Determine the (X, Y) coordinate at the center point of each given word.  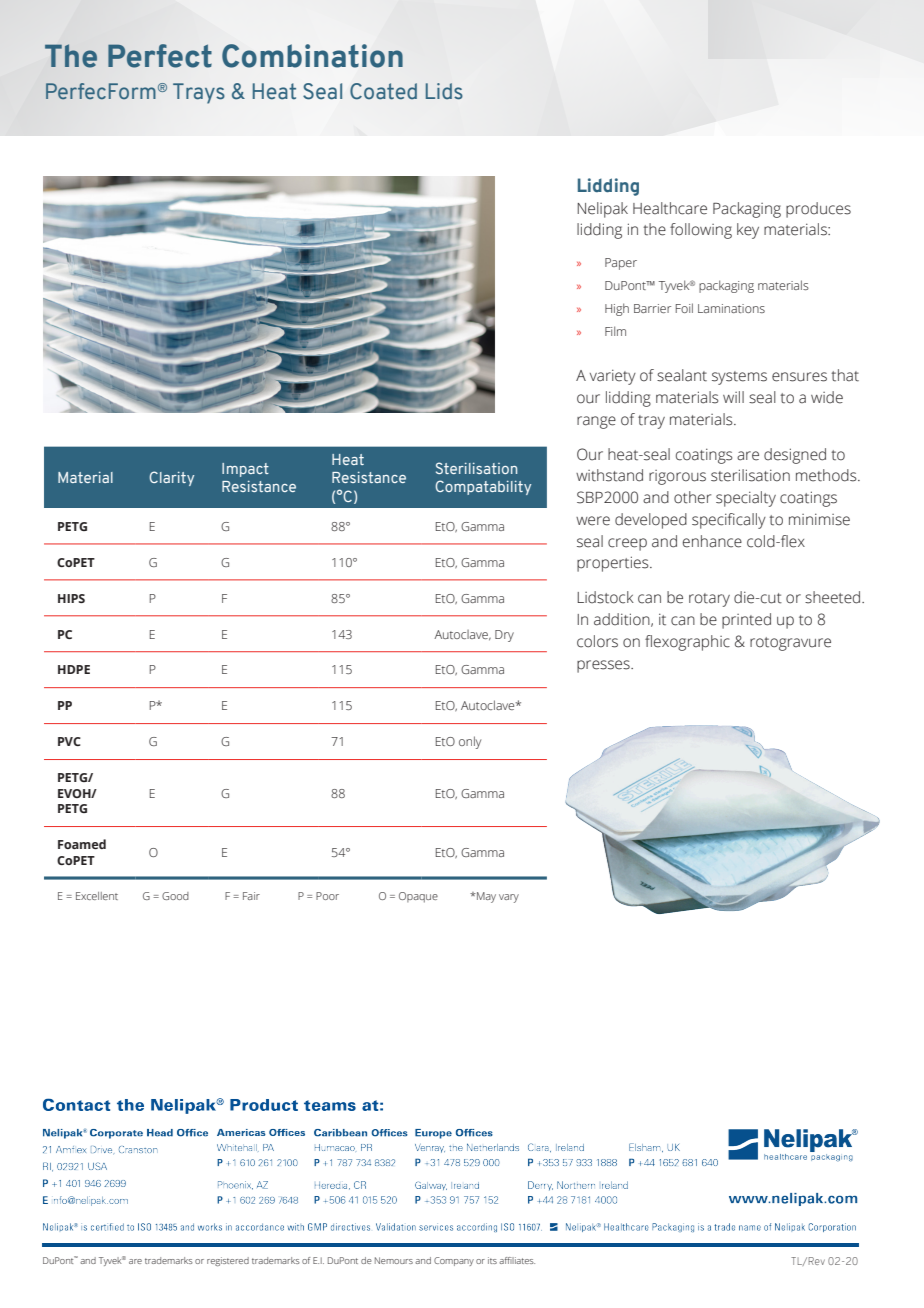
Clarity (171, 478)
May (485, 897)
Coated (383, 91)
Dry (504, 636)
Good (175, 896)
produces (818, 210)
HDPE (74, 669)
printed (746, 621)
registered (228, 1261)
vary (509, 898)
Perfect (160, 56)
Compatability (483, 487)
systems (739, 378)
